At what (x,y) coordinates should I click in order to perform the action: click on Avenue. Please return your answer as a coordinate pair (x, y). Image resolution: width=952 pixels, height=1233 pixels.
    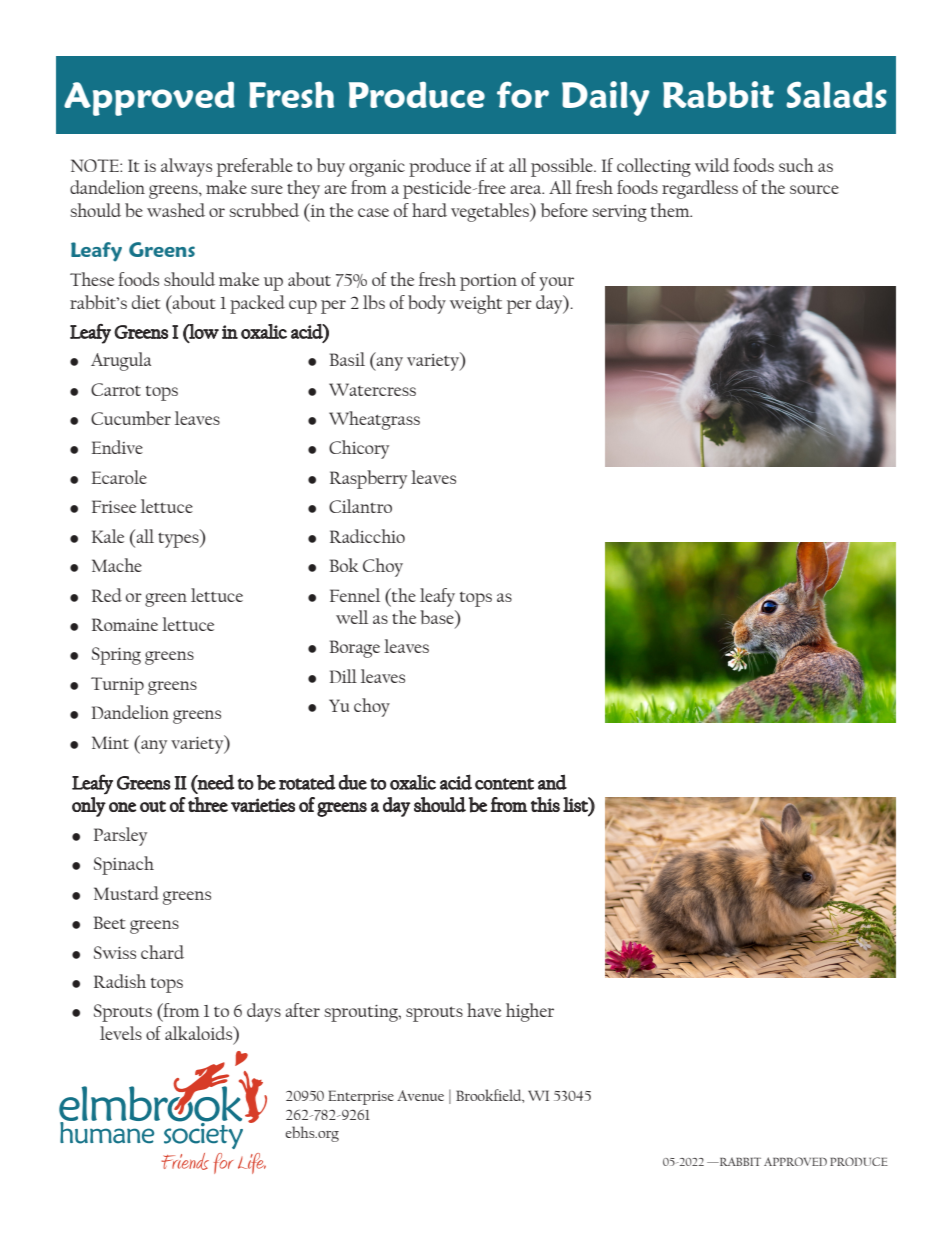
    Looking at the image, I should click on (420, 1095).
